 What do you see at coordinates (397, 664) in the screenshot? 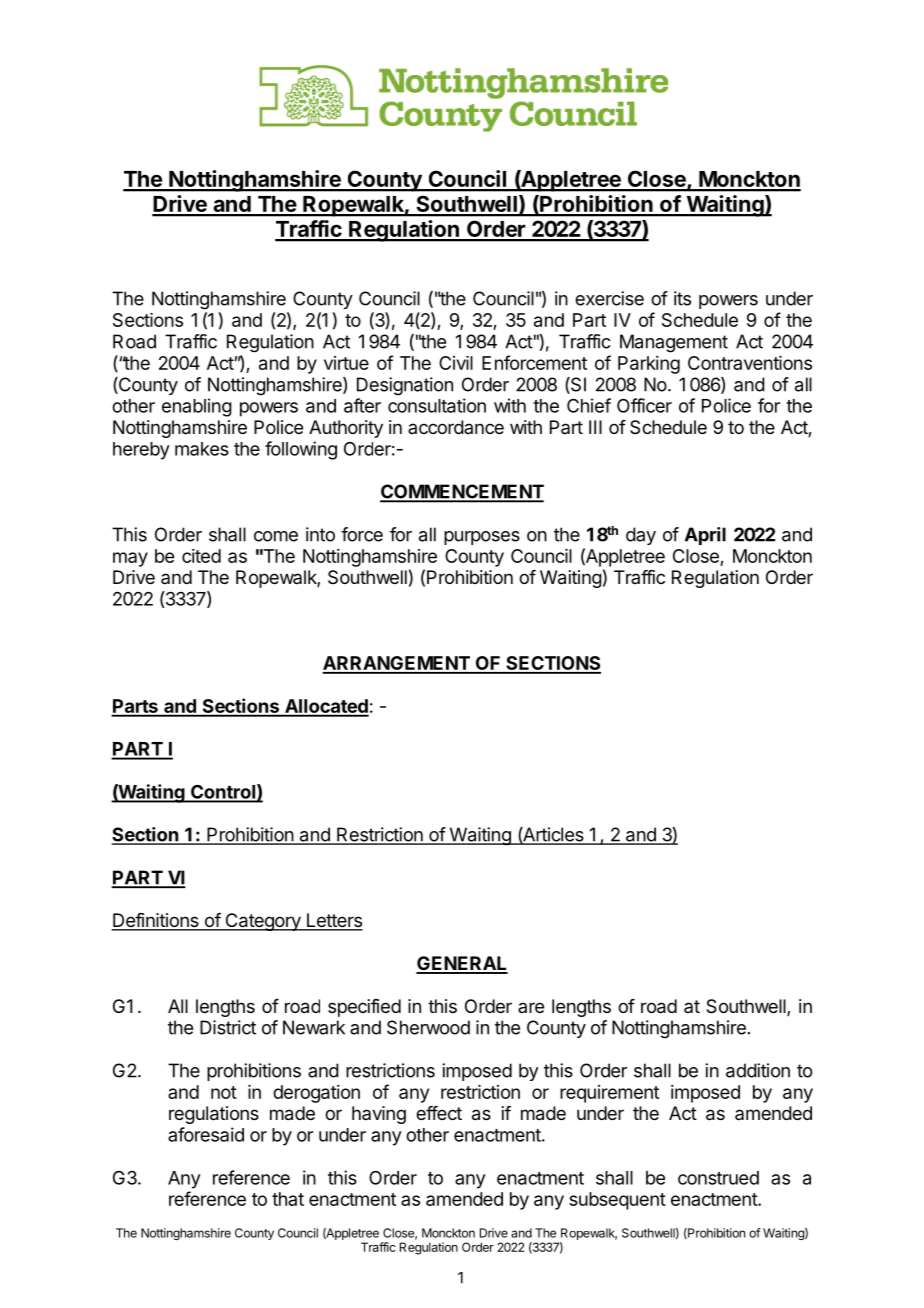
I see `ARRANGEMENT` at bounding box center [397, 664].
